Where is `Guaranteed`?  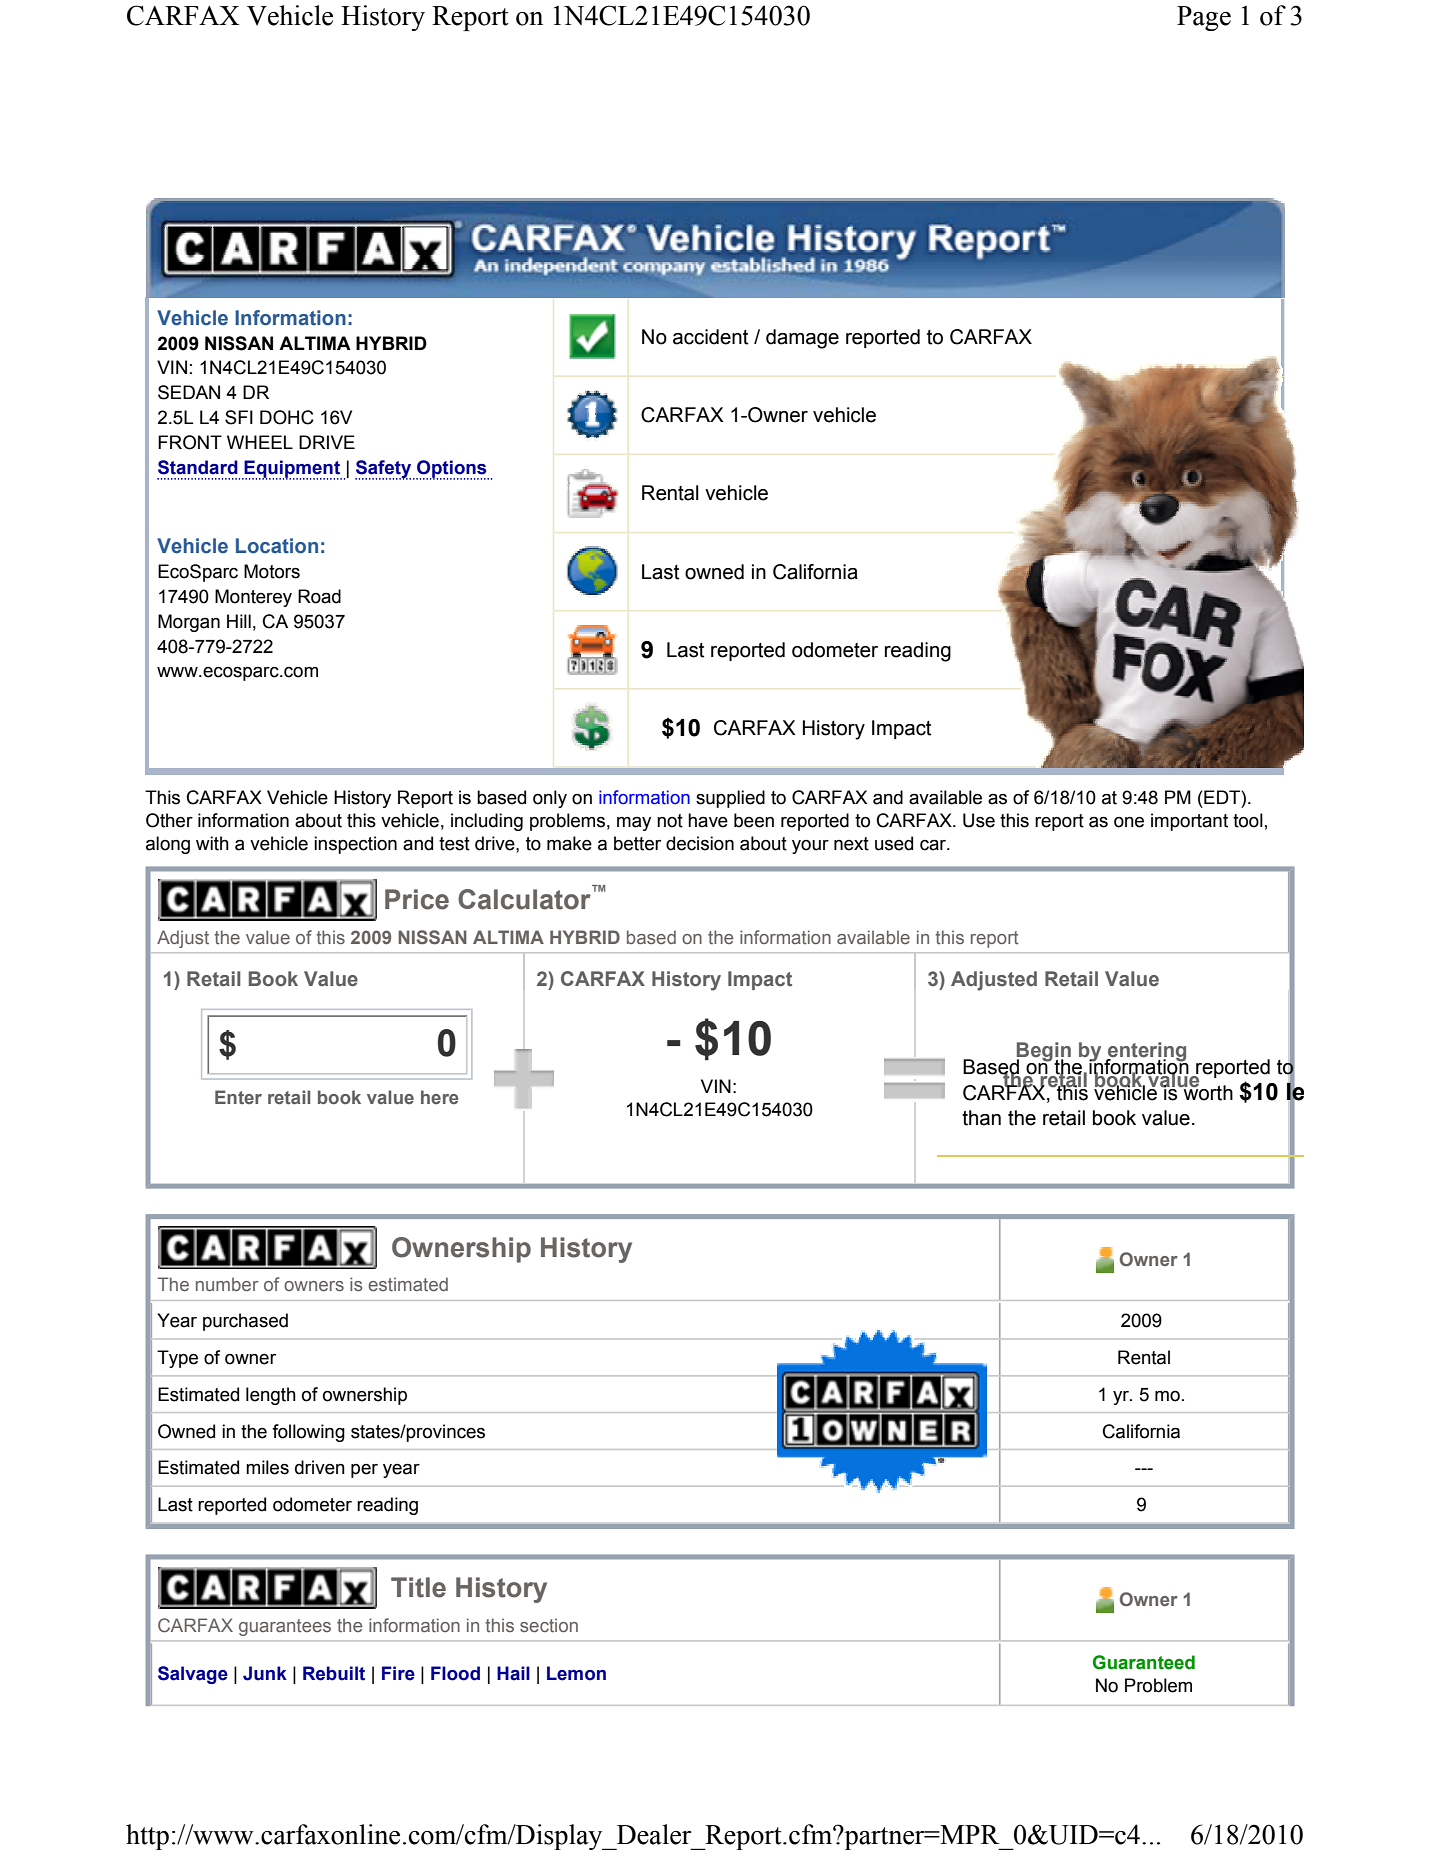
Guaranteed is located at coordinates (1144, 1662).
